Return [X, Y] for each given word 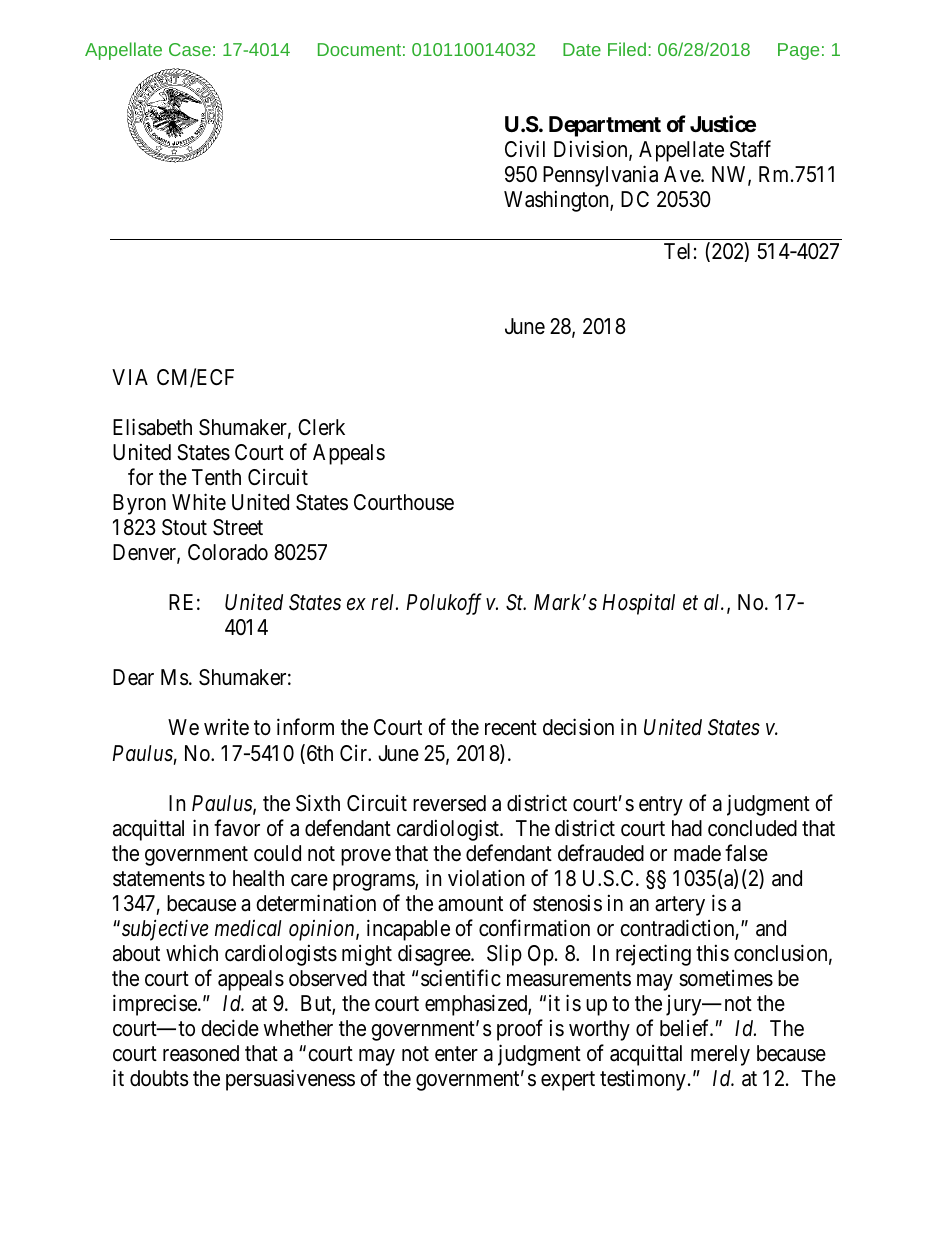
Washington [557, 201]
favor [237, 828]
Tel [677, 251]
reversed [449, 803]
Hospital [639, 604]
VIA [130, 377]
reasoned [201, 1053]
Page [798, 51]
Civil [525, 148]
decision [578, 727]
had [687, 828]
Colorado [228, 552]
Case [190, 49]
